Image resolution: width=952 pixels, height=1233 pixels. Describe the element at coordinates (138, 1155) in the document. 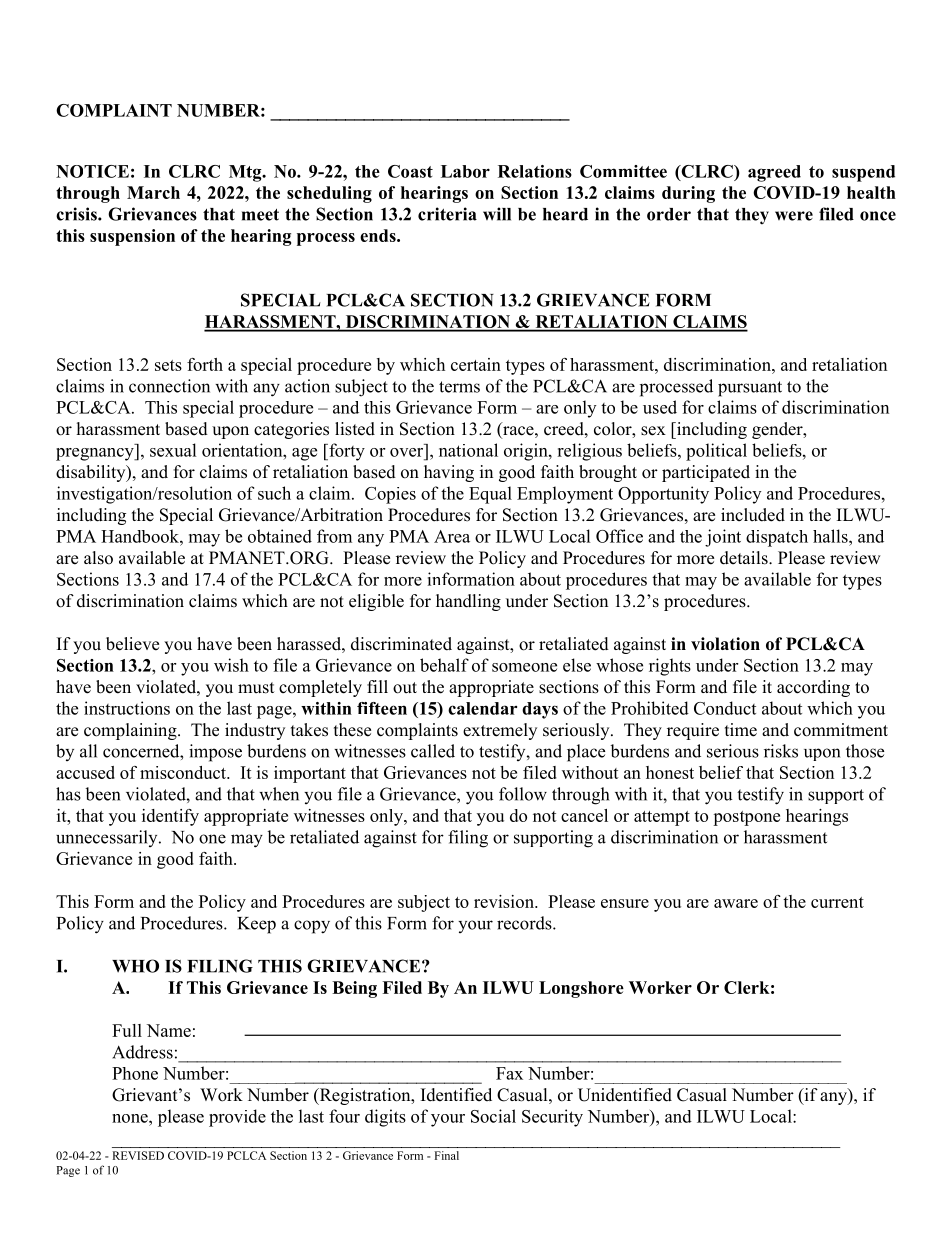

I see `REVISED` at that location.
